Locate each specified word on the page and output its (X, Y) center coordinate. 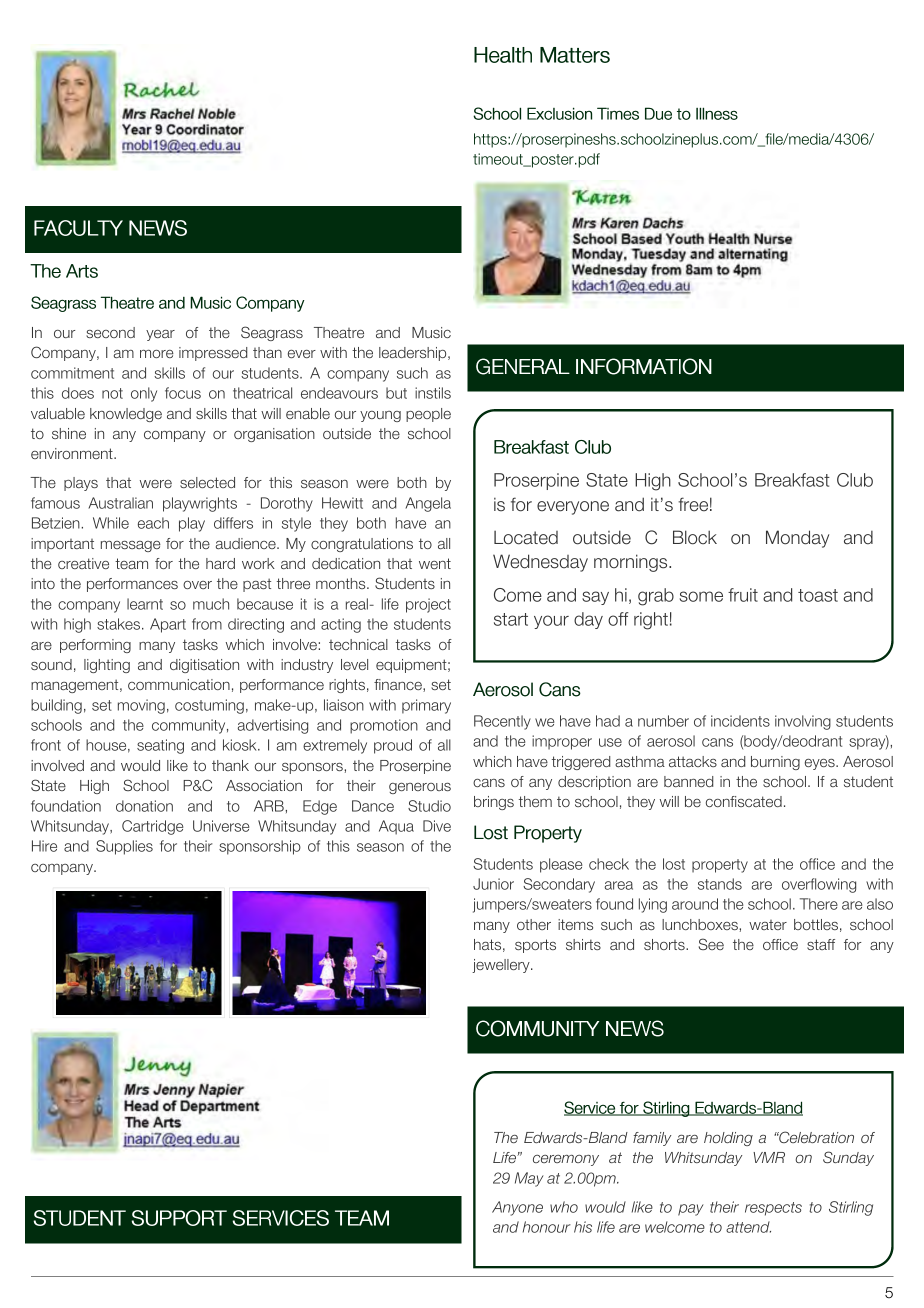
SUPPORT (179, 1218)
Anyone (517, 1208)
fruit (743, 595)
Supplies (124, 847)
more (157, 354)
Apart (168, 625)
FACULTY (78, 228)
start (511, 619)
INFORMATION (644, 366)
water (768, 925)
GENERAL (523, 366)
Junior (493, 884)
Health (503, 55)
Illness (717, 113)
